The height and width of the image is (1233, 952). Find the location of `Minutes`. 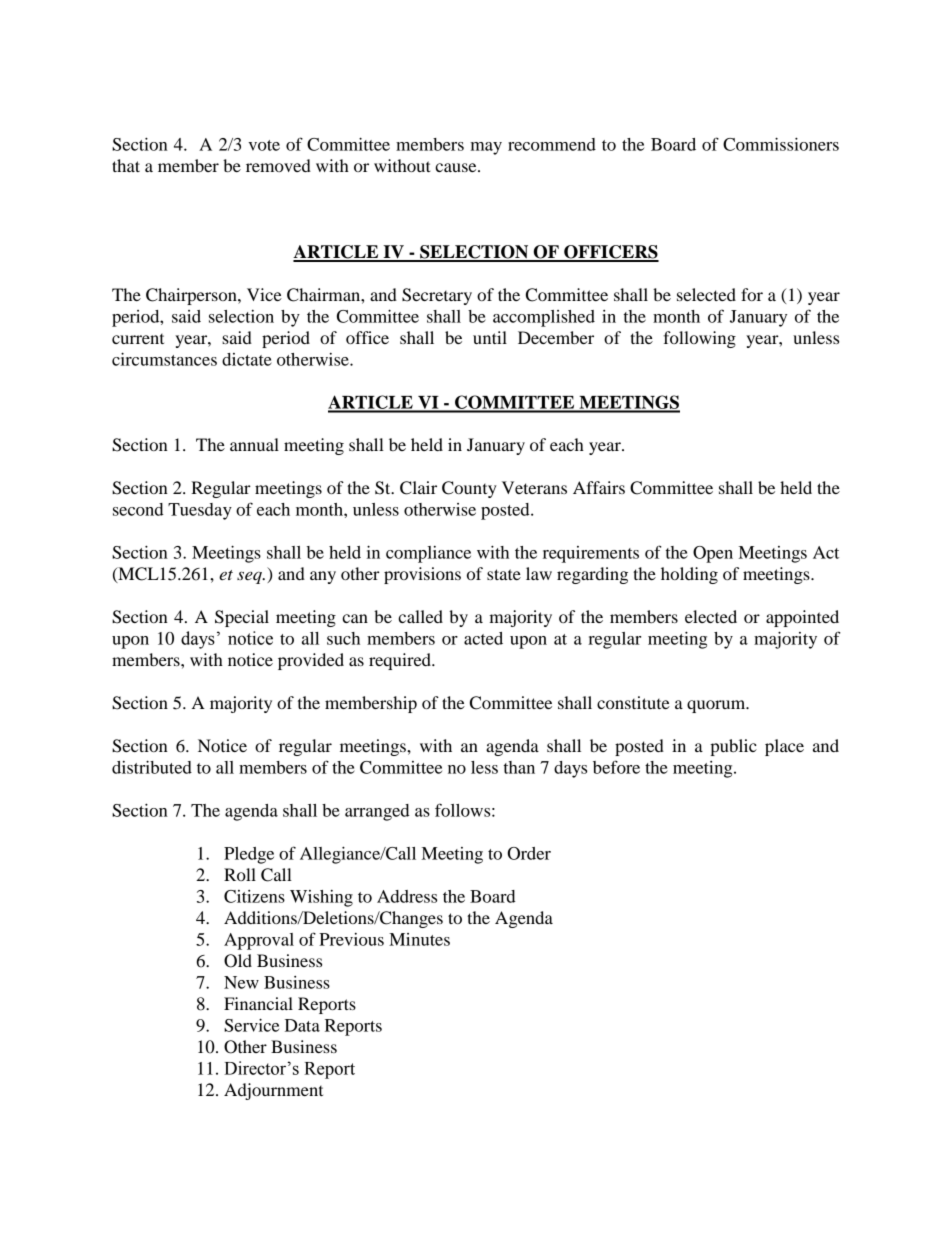

Minutes is located at coordinates (419, 939).
